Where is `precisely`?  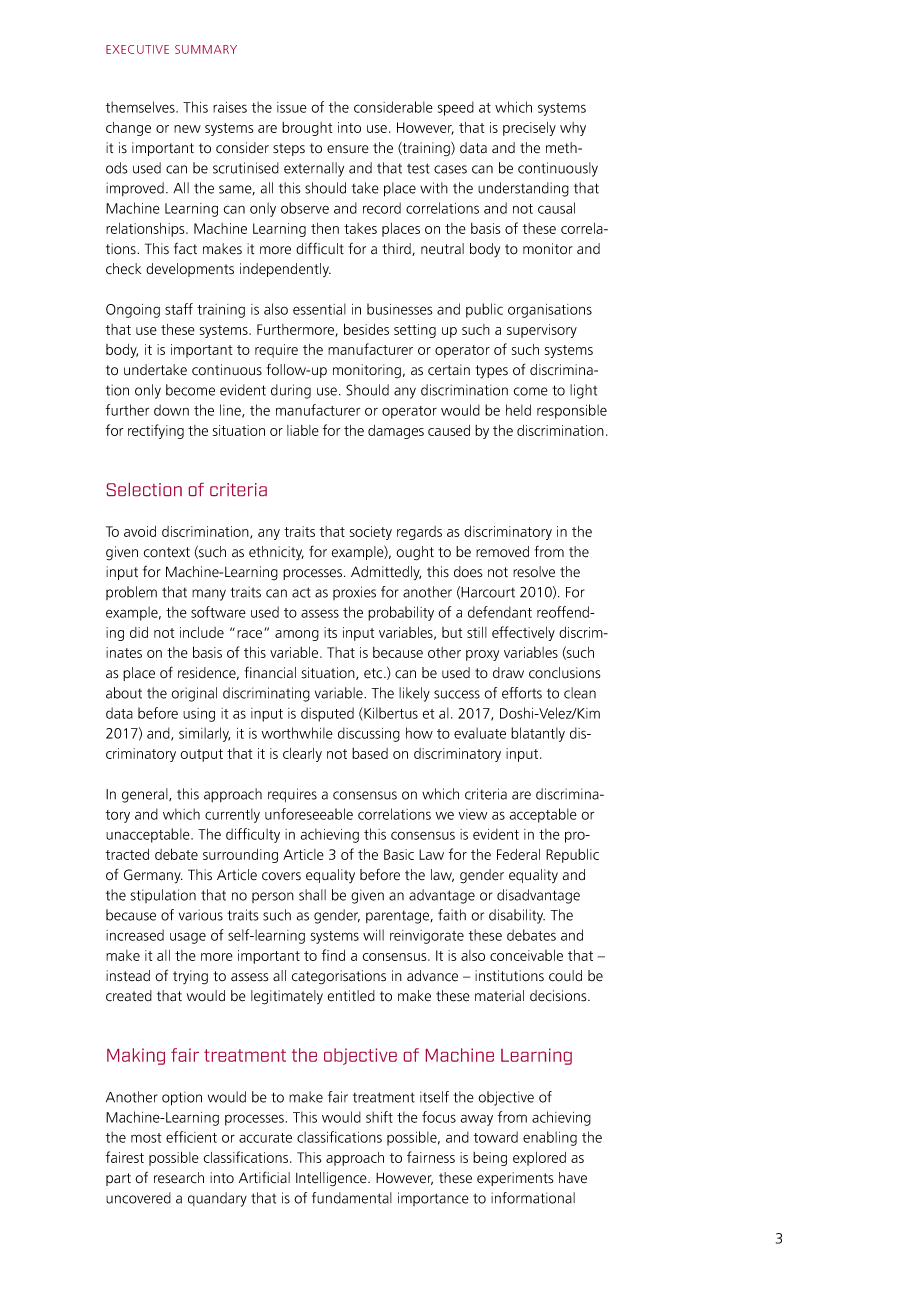
precisely is located at coordinates (529, 129).
